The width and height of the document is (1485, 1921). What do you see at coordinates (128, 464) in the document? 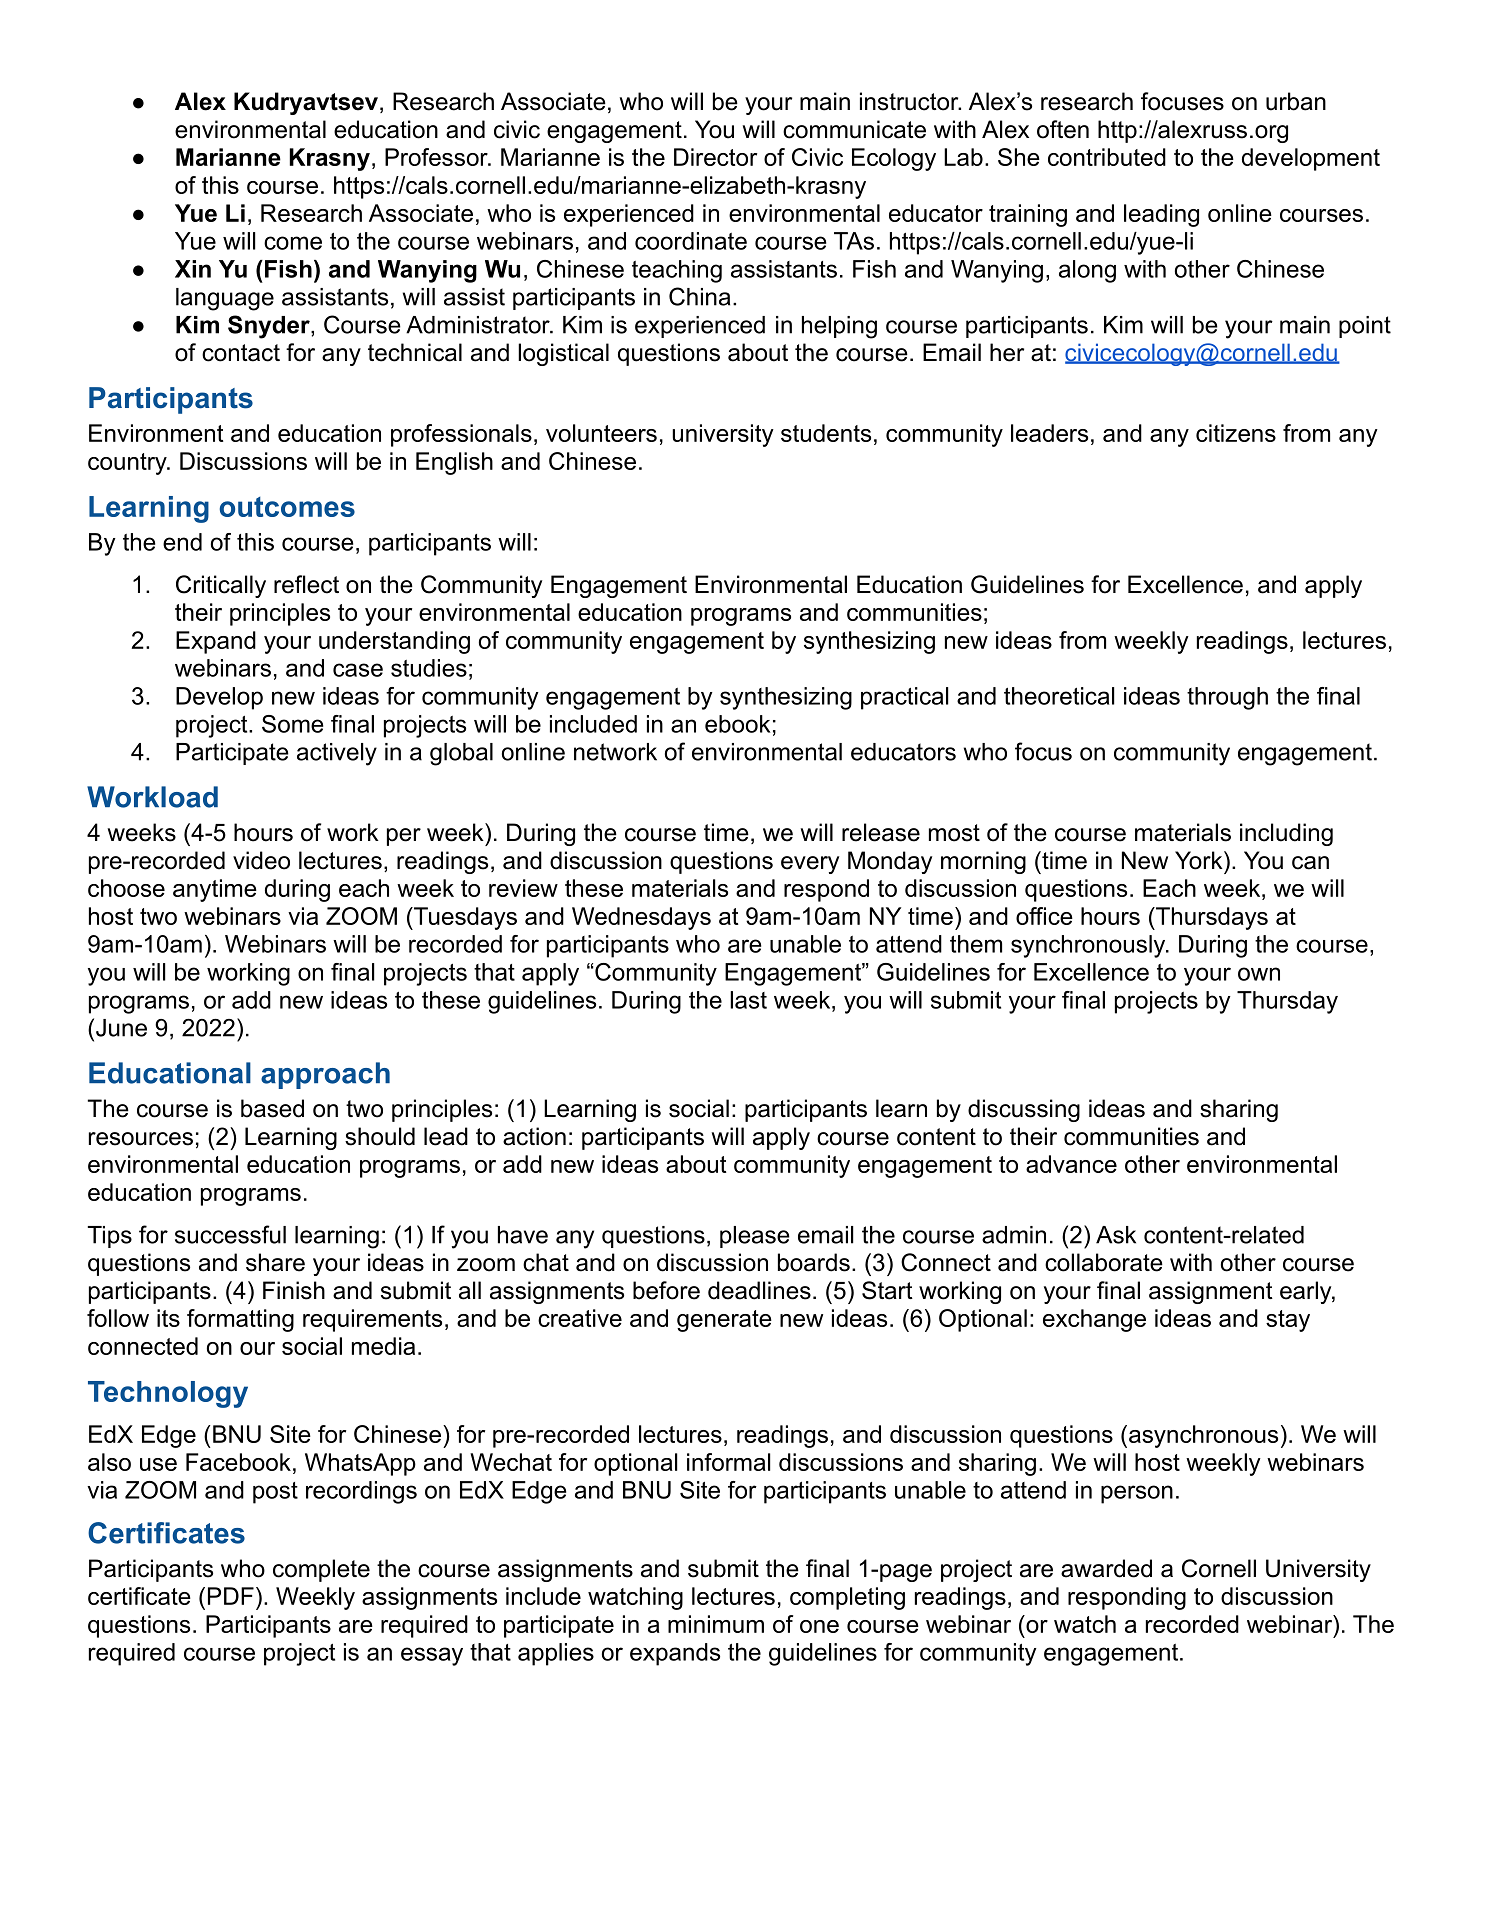
I see `country` at bounding box center [128, 464].
